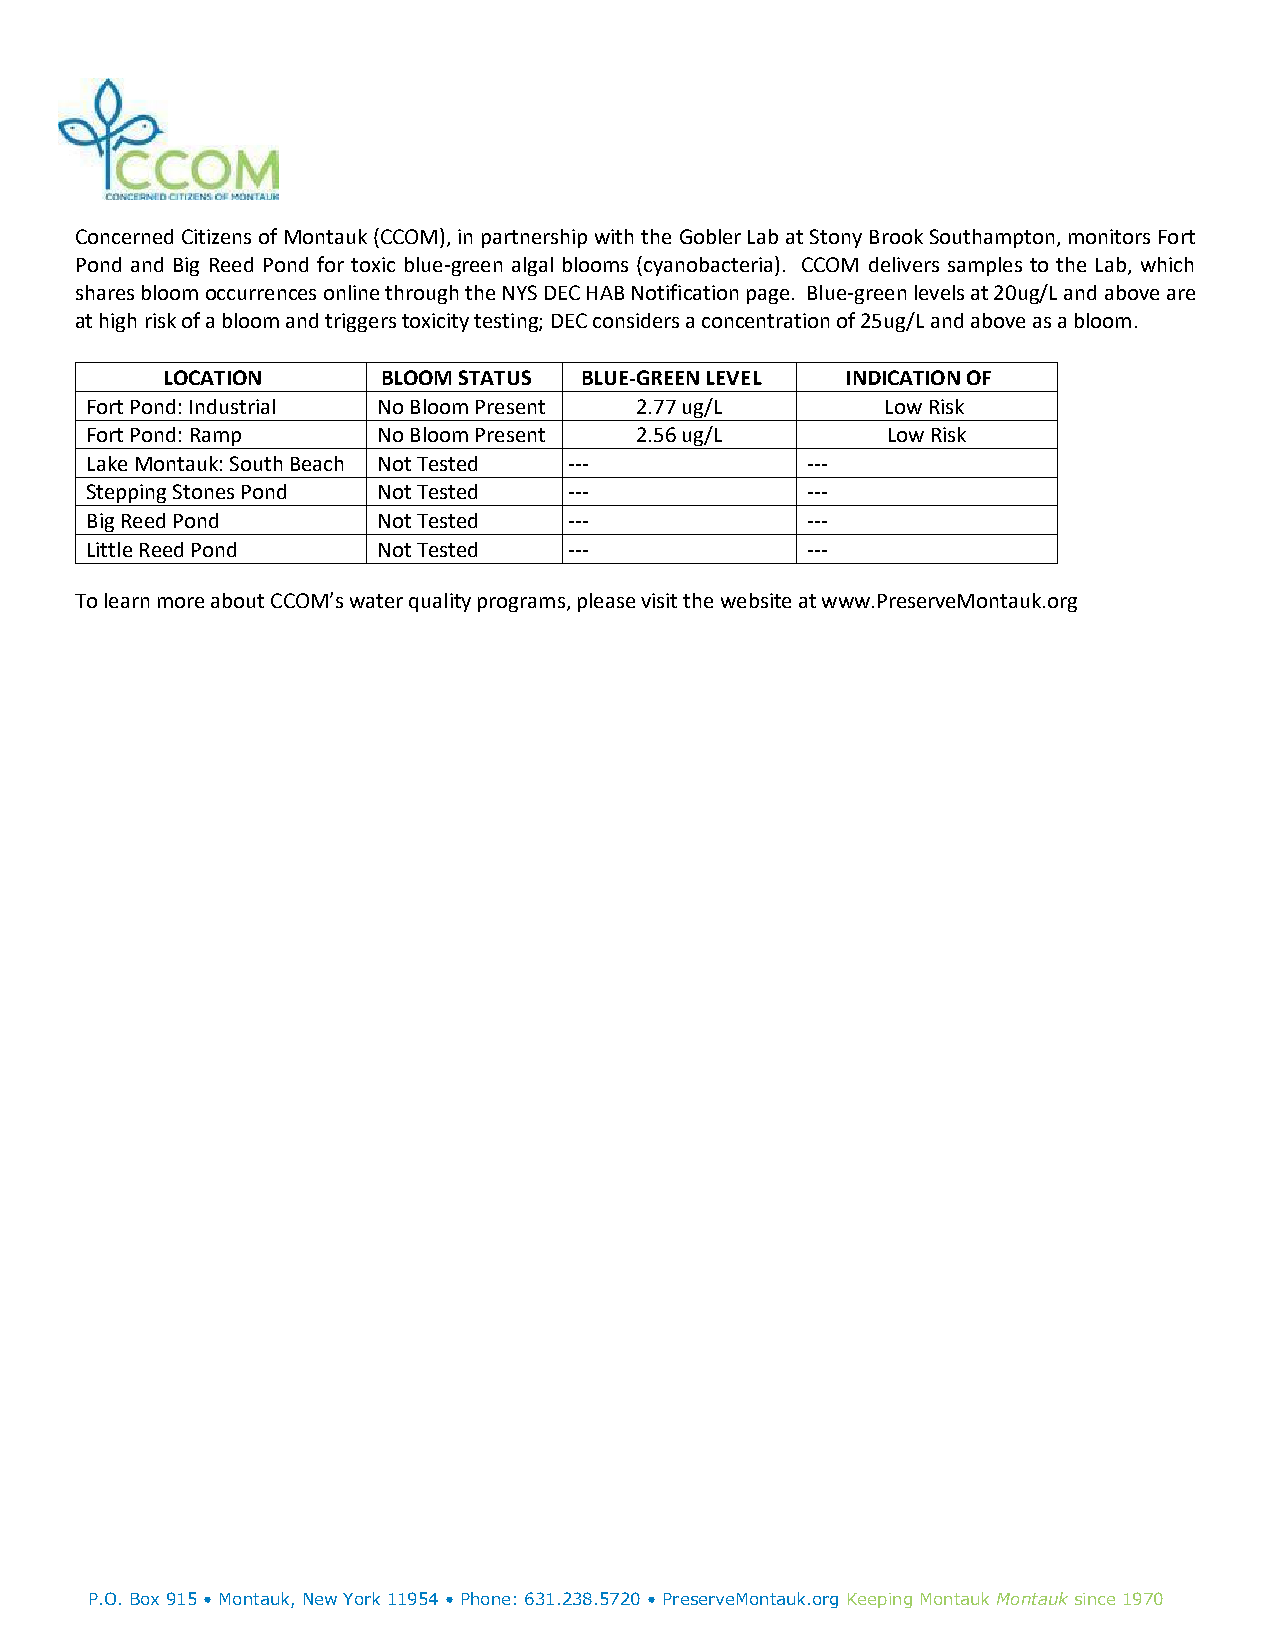  I want to click on more, so click(181, 602).
